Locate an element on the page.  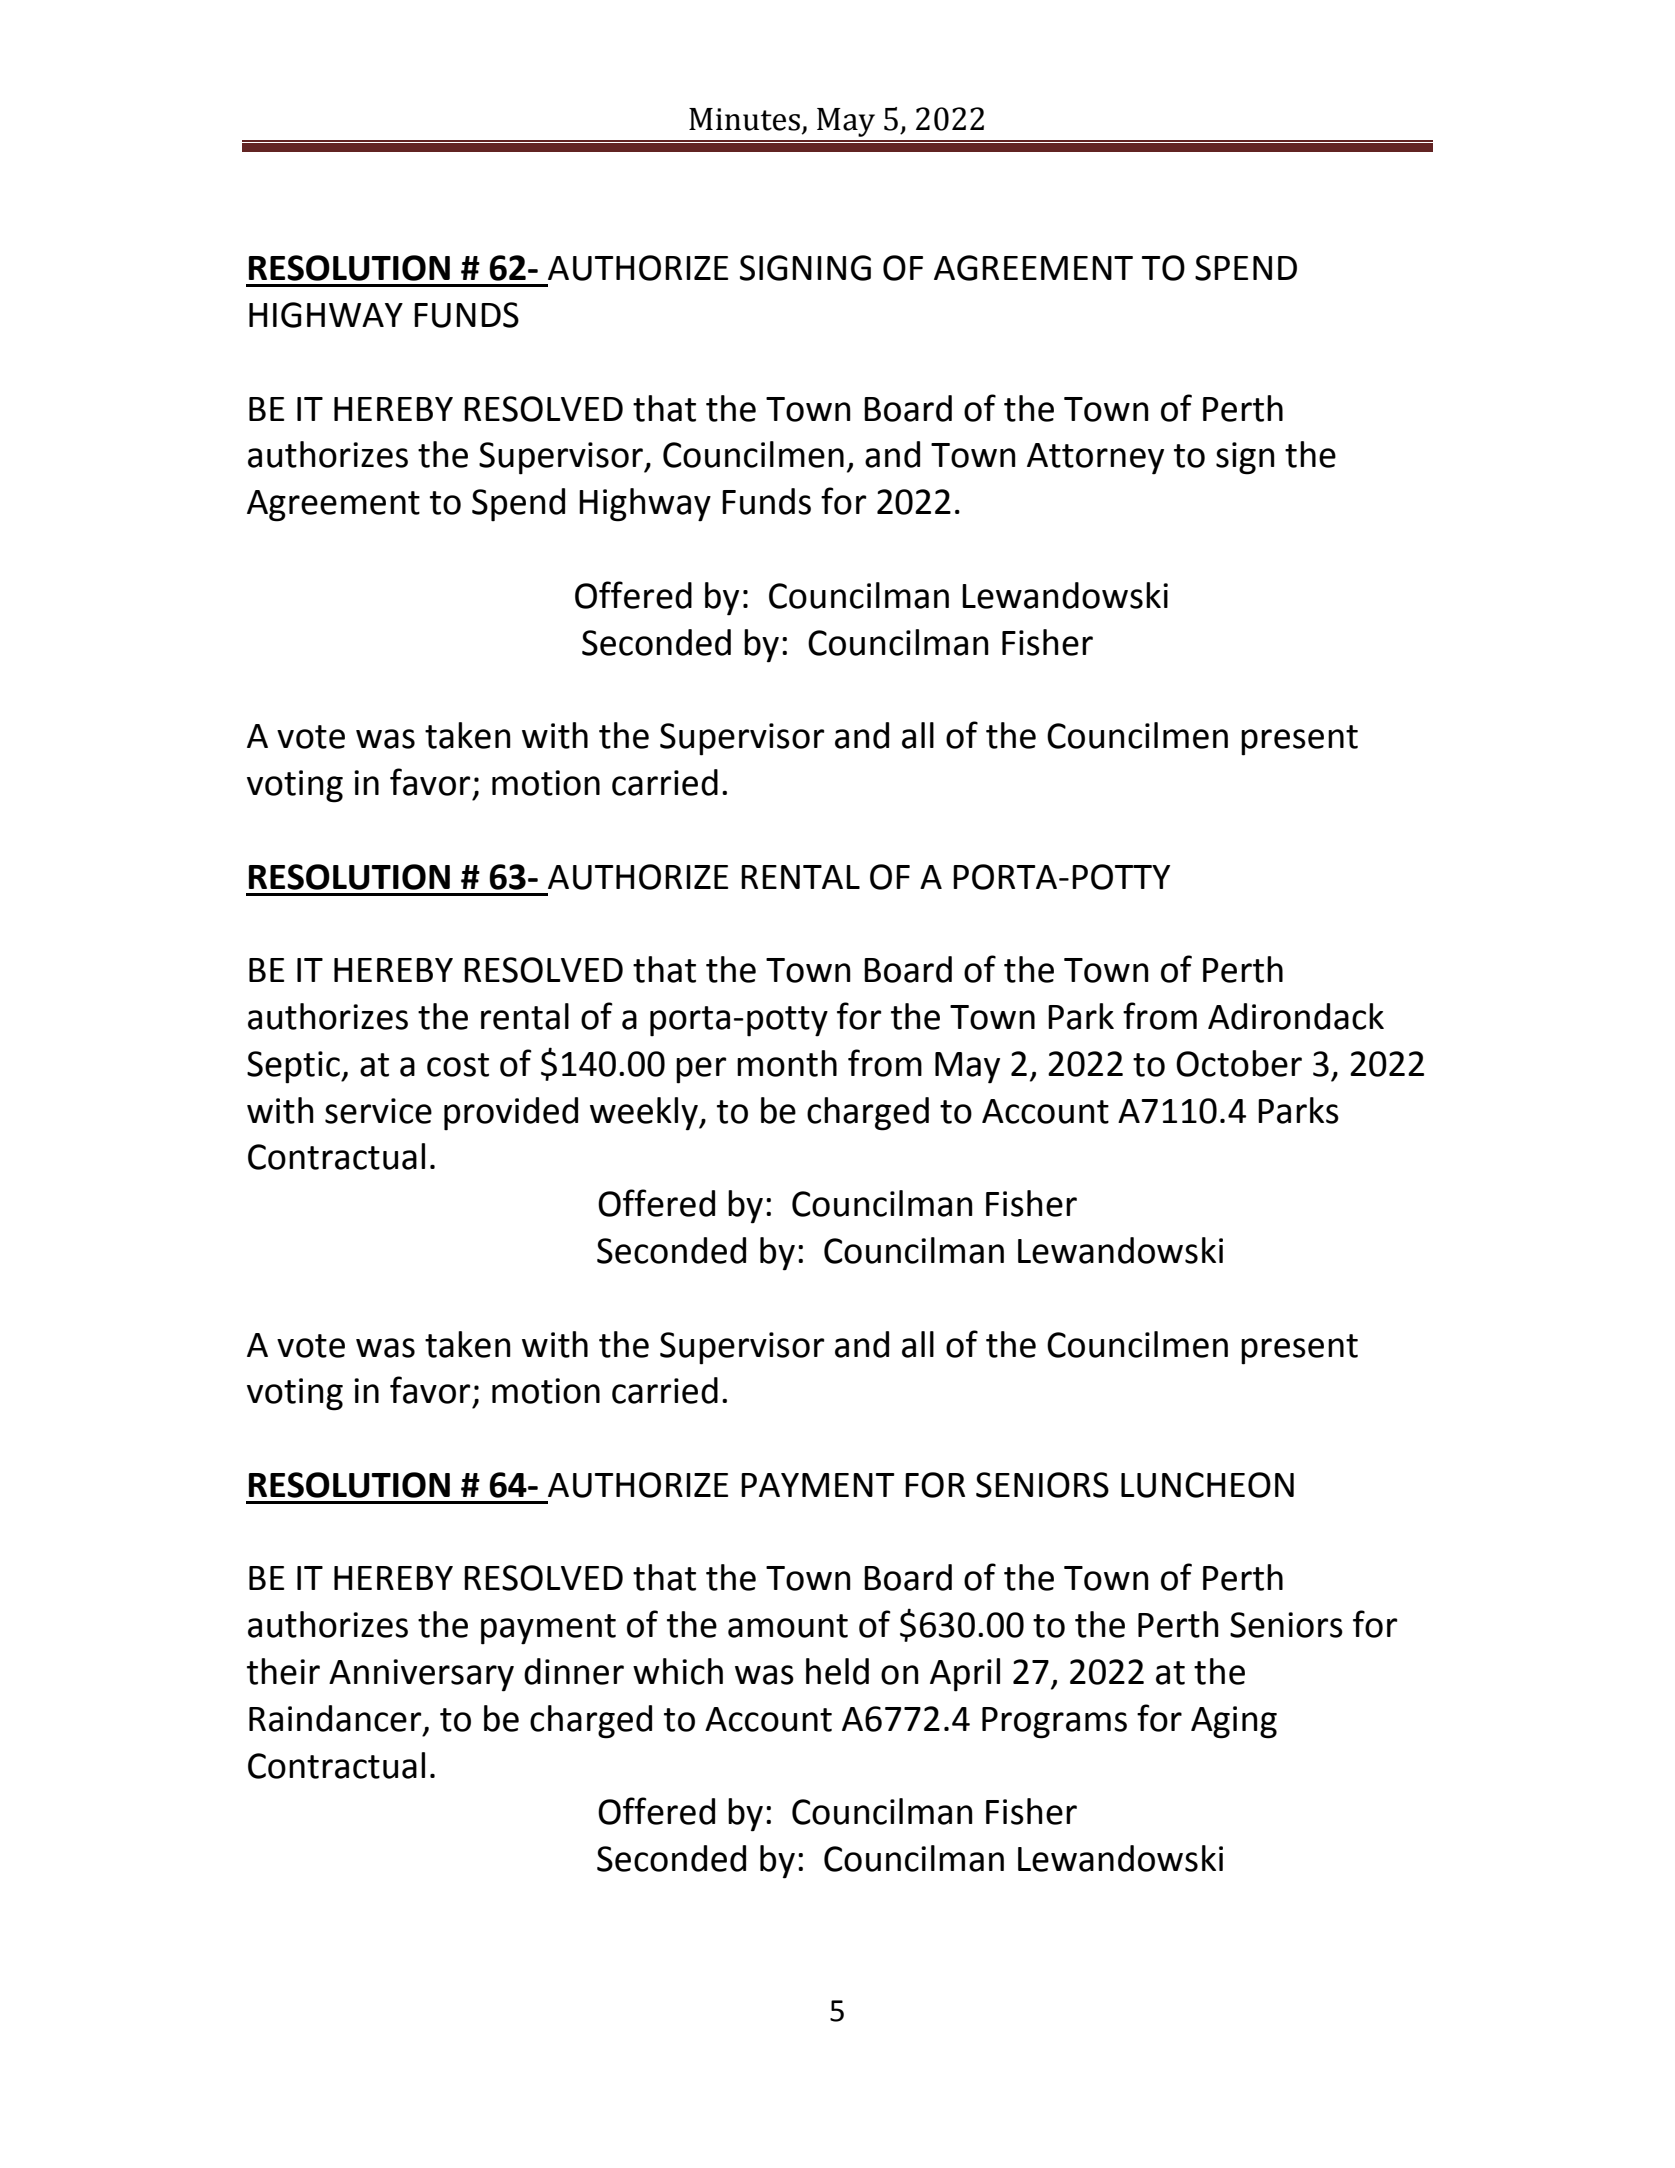
provided is located at coordinates (511, 1114).
